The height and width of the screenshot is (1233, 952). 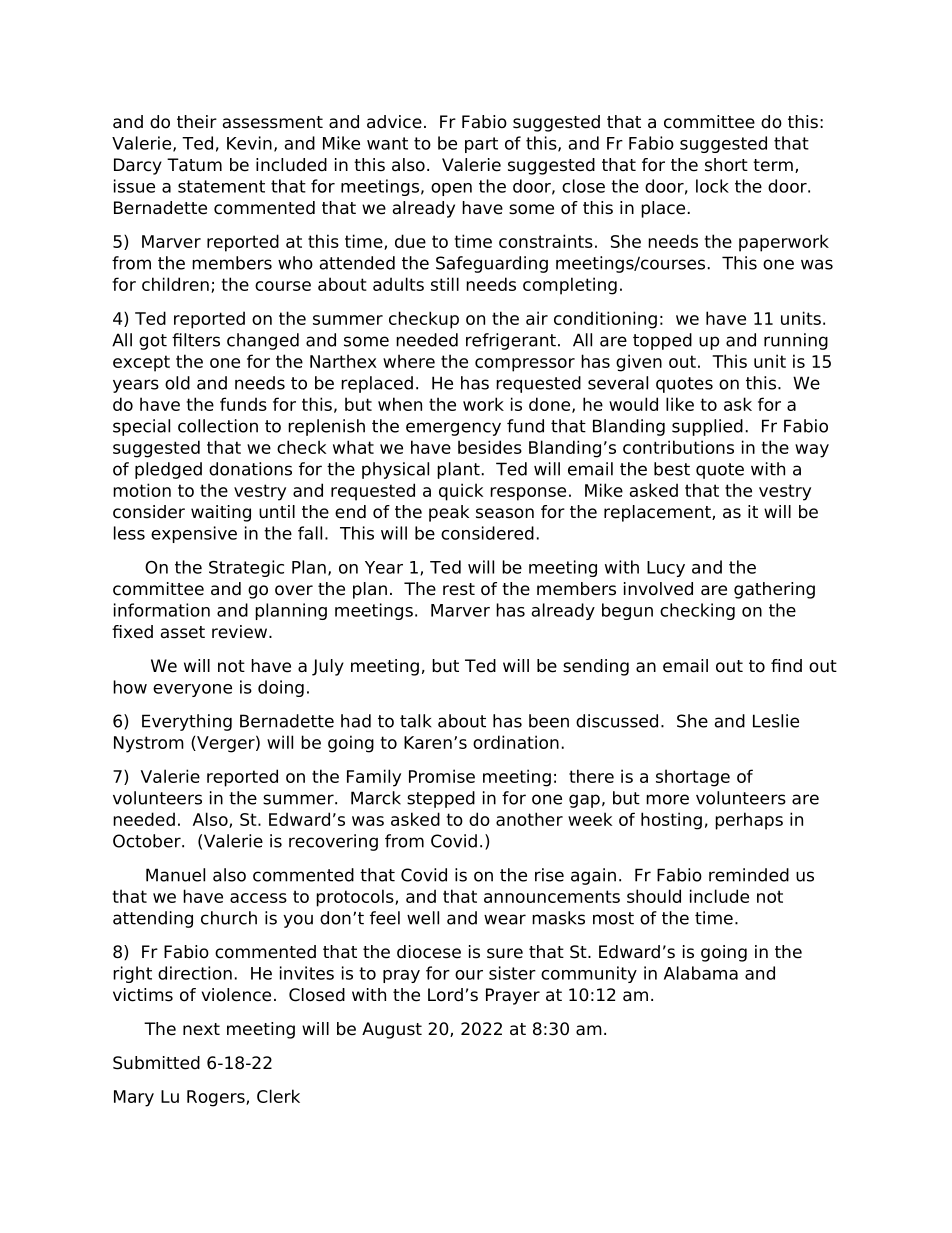 I want to click on rest, so click(x=459, y=589).
